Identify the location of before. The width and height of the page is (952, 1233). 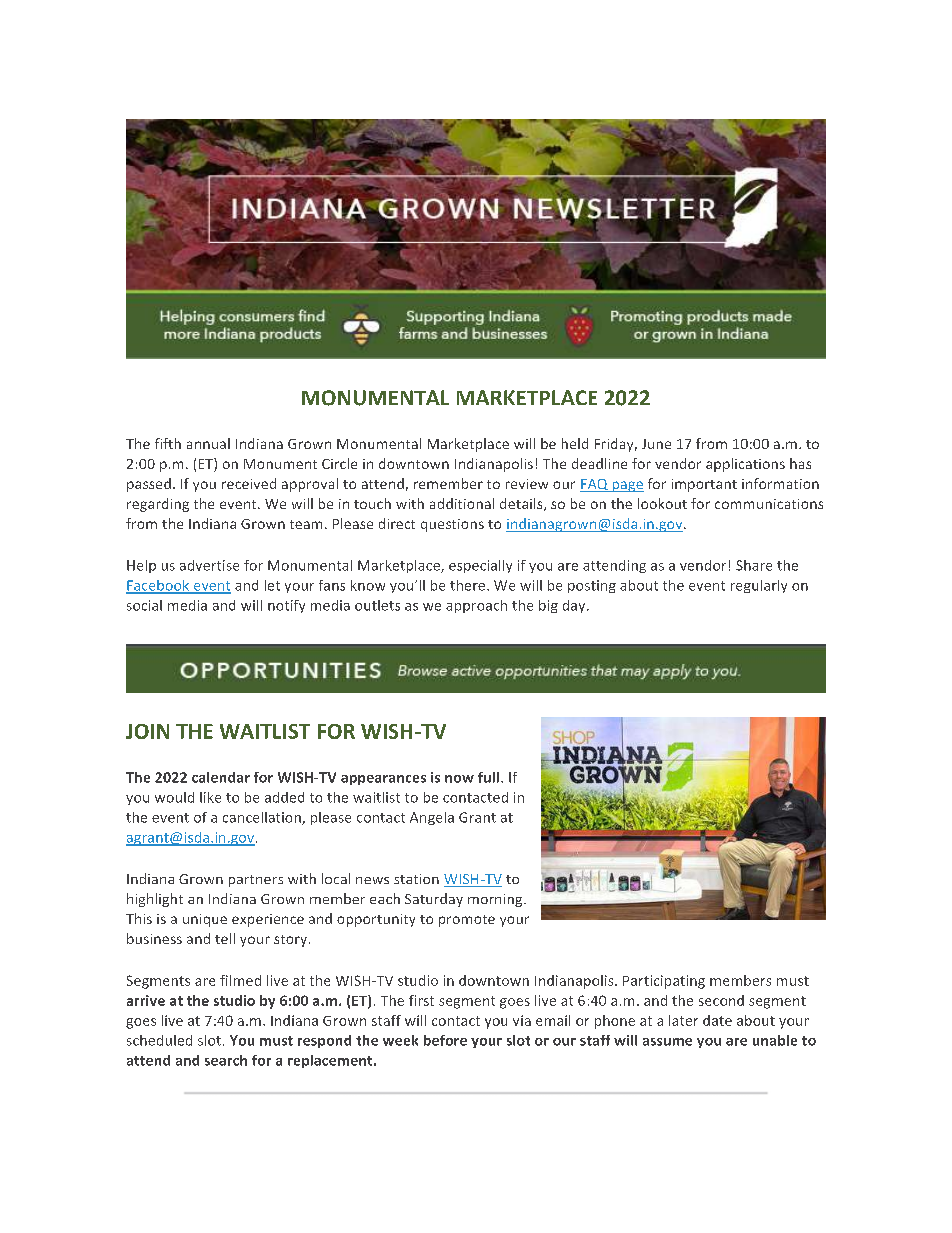
(445, 1040).
